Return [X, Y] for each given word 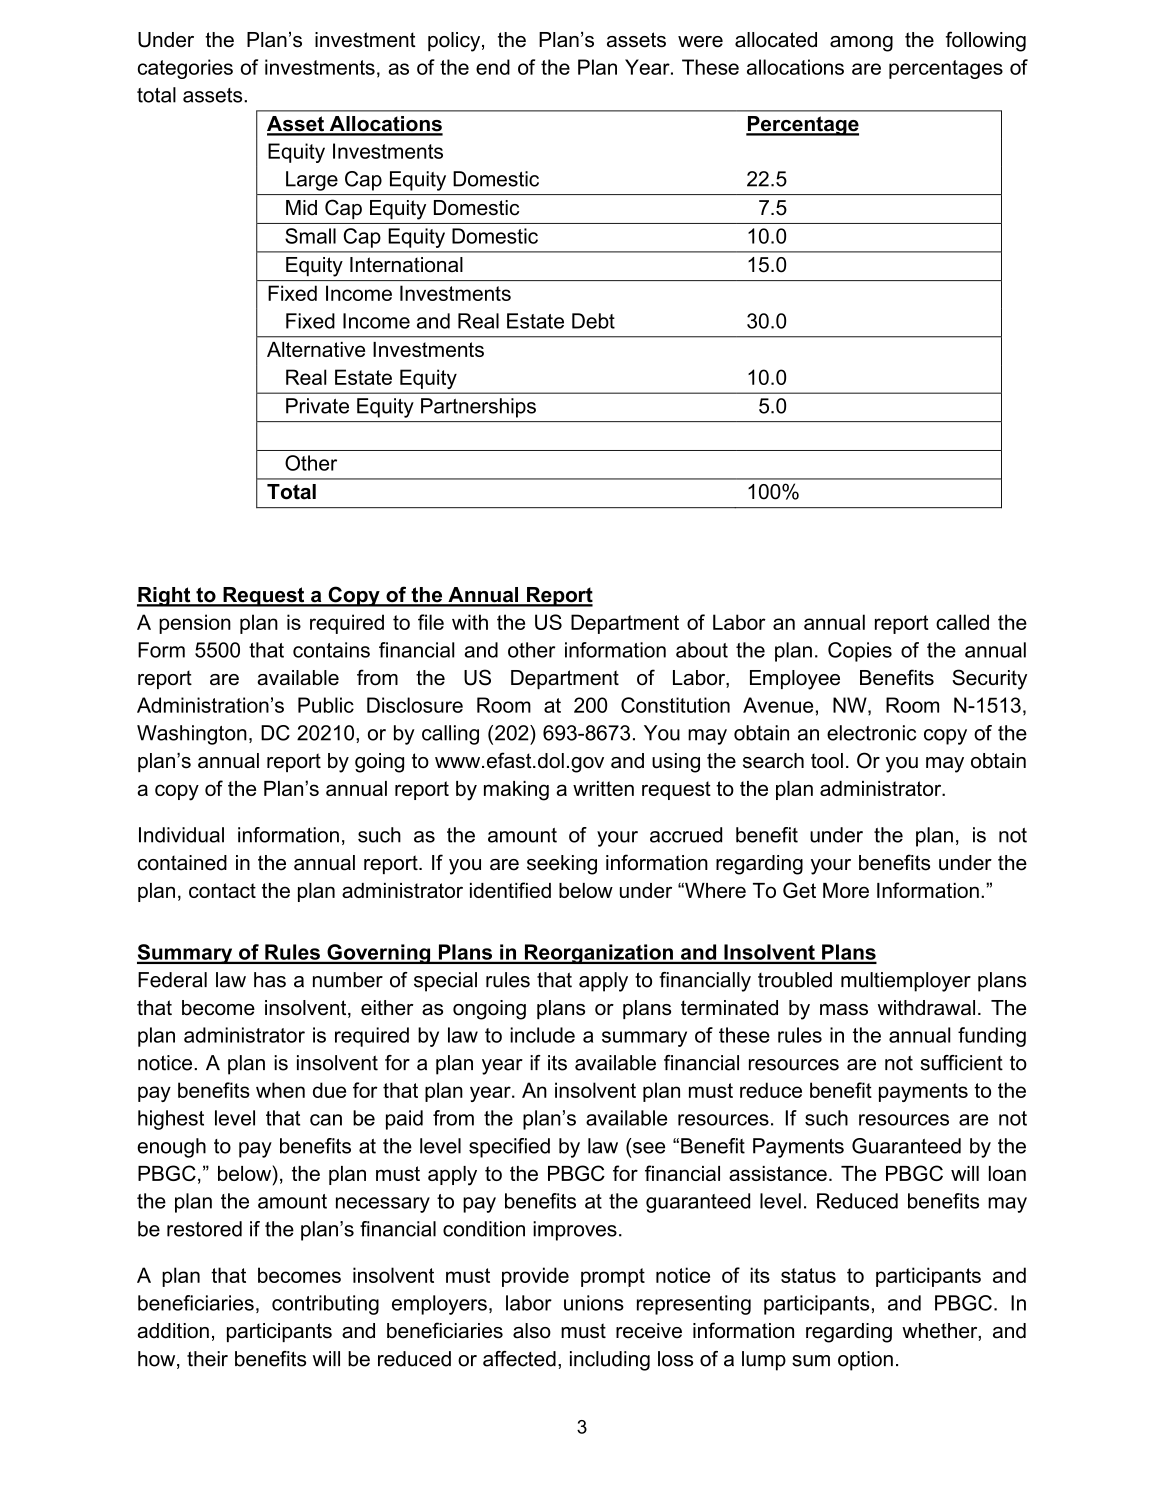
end [493, 67]
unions [594, 1303]
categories [185, 69]
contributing [325, 1305]
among [861, 44]
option [865, 1361]
